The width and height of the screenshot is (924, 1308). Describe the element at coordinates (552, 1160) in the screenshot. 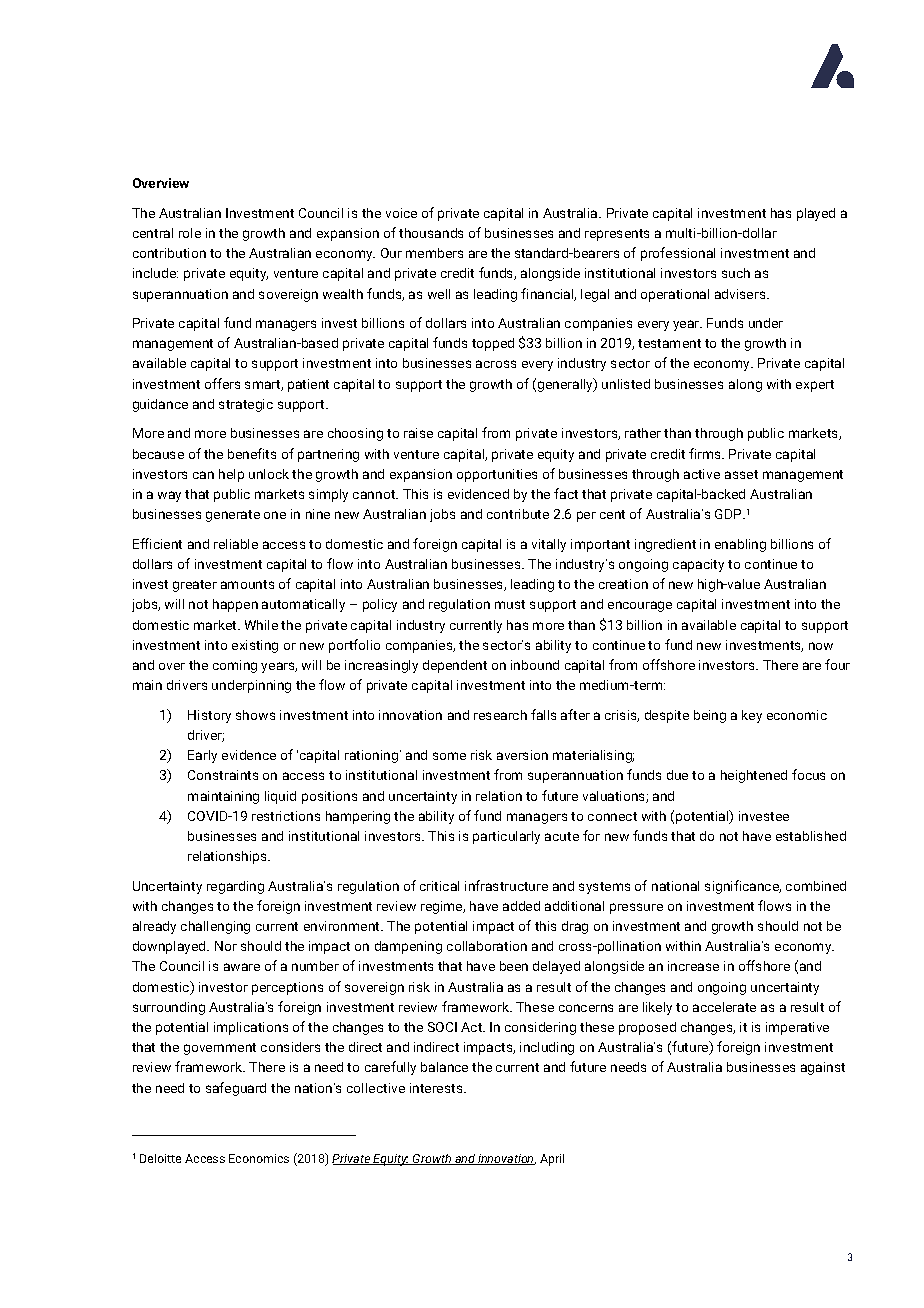

I see `April` at that location.
